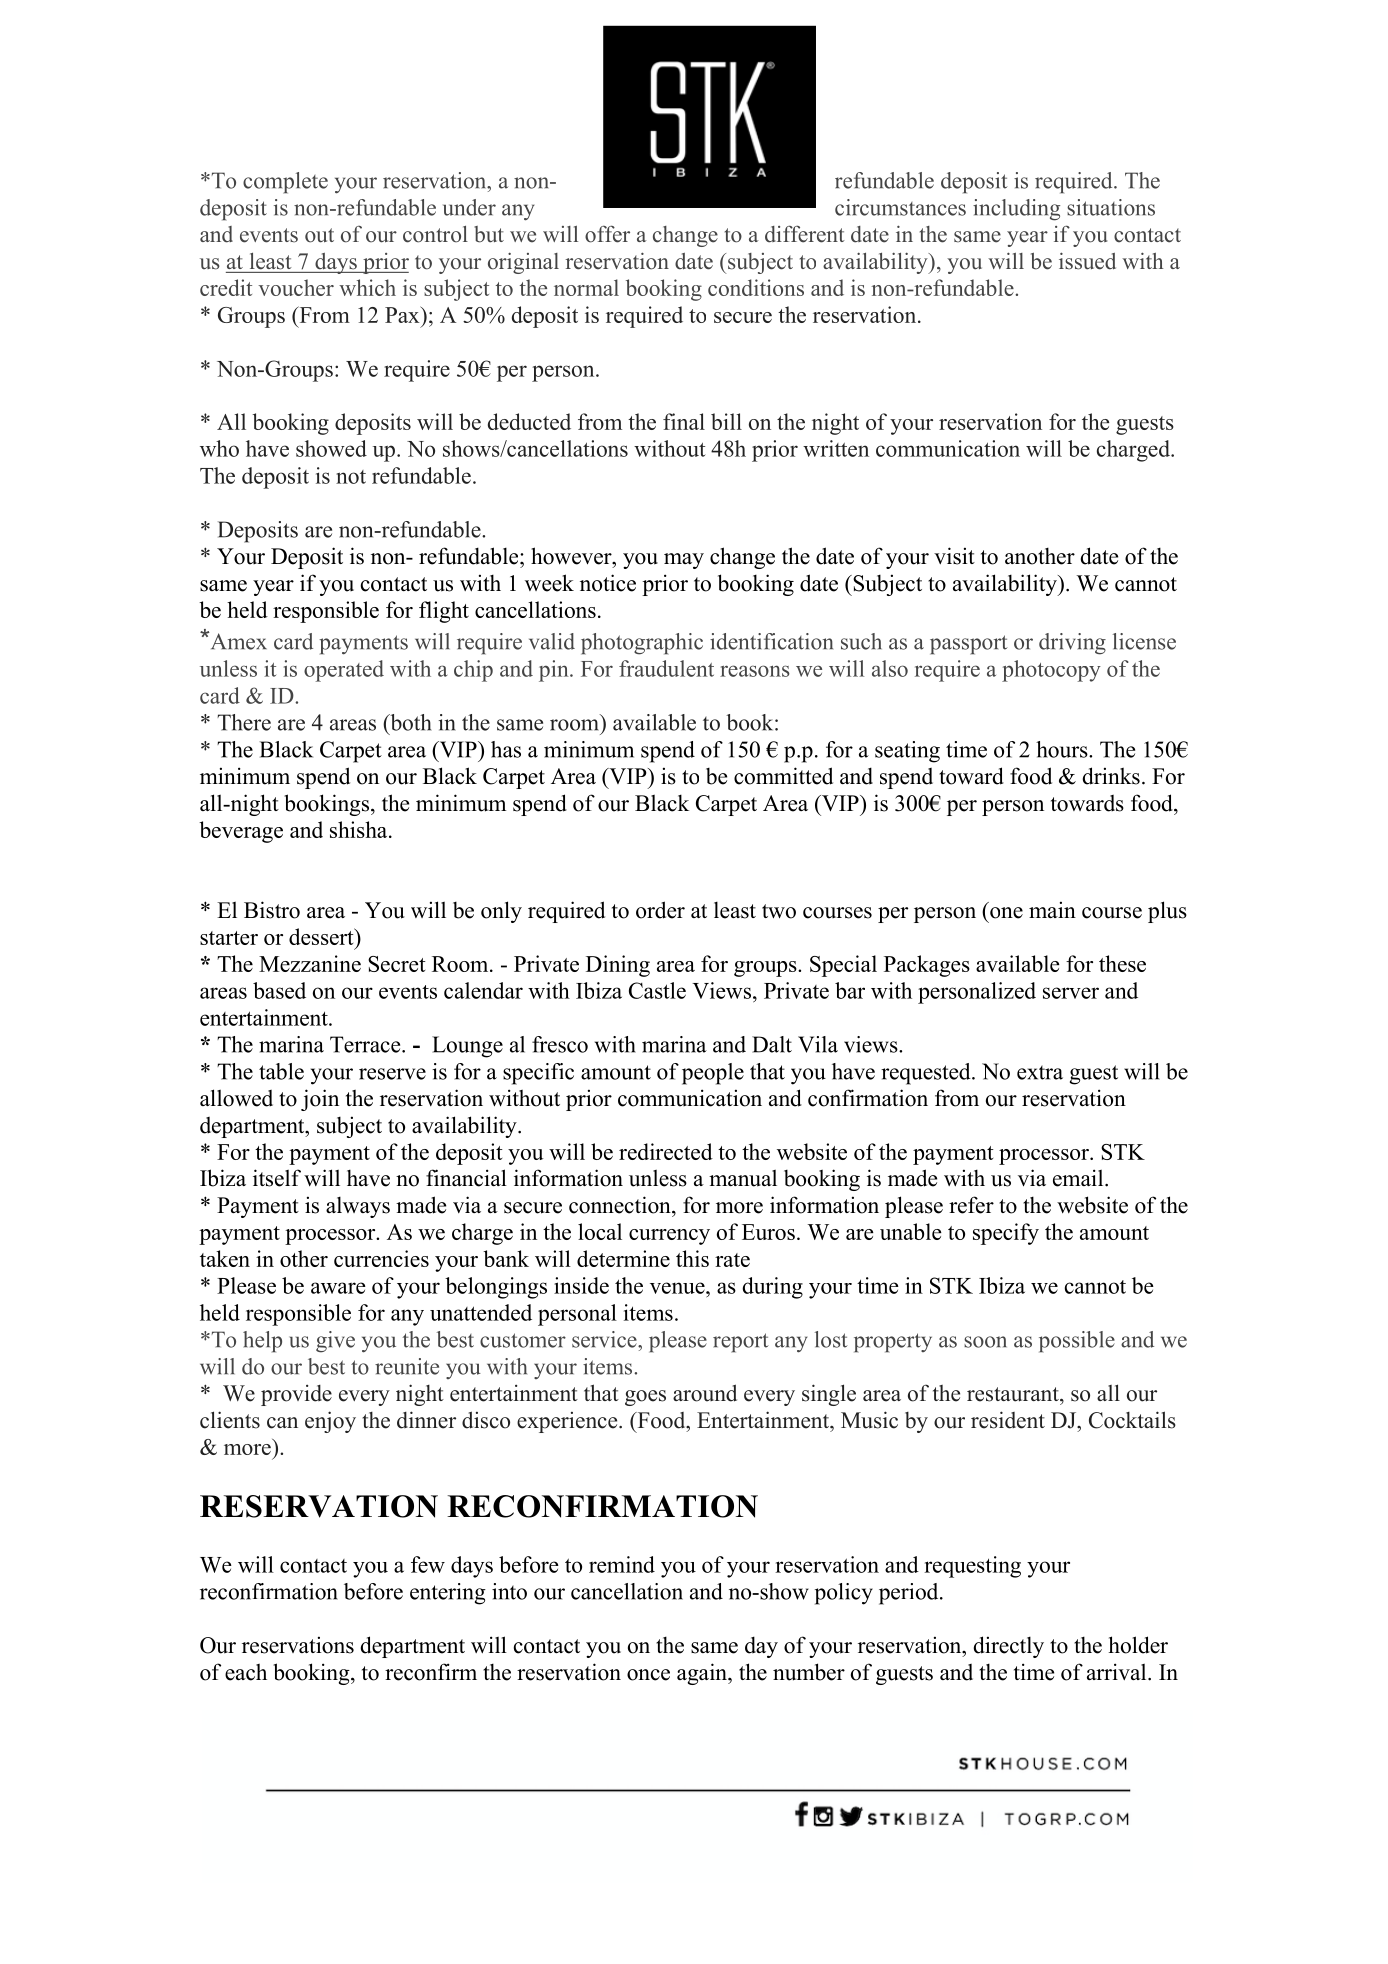  I want to click on offer, so click(607, 234).
